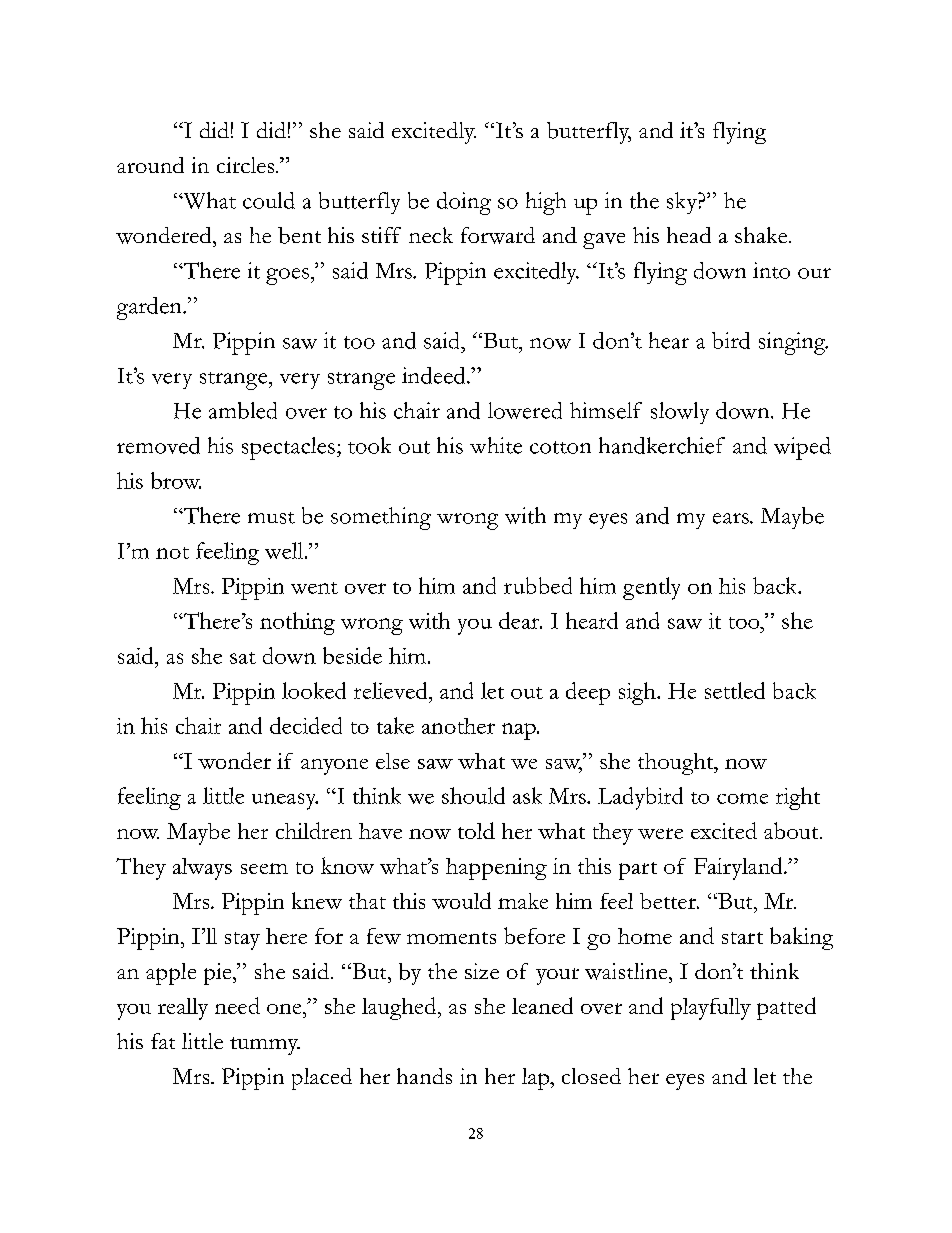  What do you see at coordinates (464, 203) in the screenshot?
I see `doing` at bounding box center [464, 203].
